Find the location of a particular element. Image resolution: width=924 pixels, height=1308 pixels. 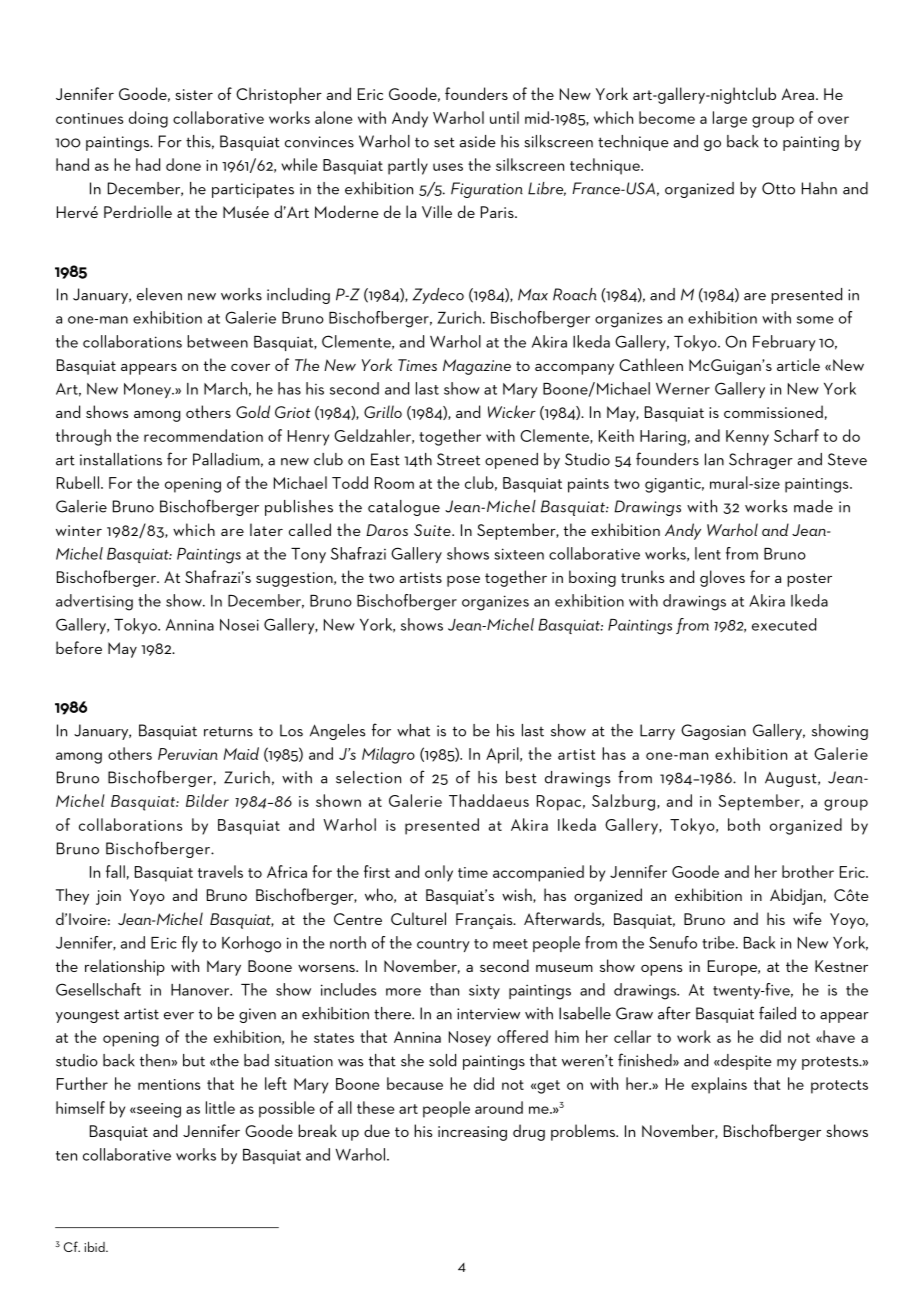

advertising is located at coordinates (94, 602).
